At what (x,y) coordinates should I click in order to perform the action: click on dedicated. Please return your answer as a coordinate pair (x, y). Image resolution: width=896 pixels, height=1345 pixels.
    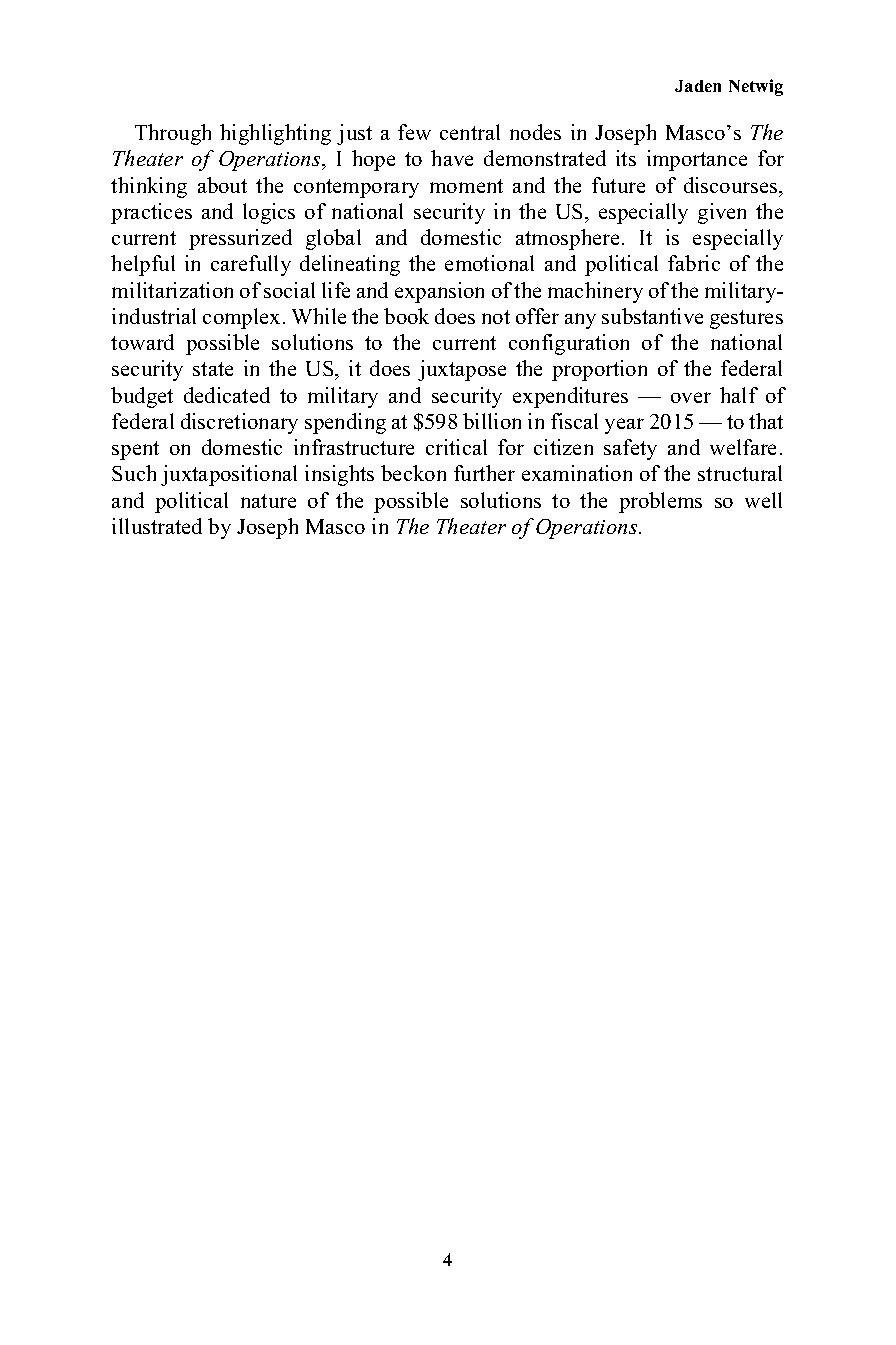
    Looking at the image, I should click on (227, 395).
